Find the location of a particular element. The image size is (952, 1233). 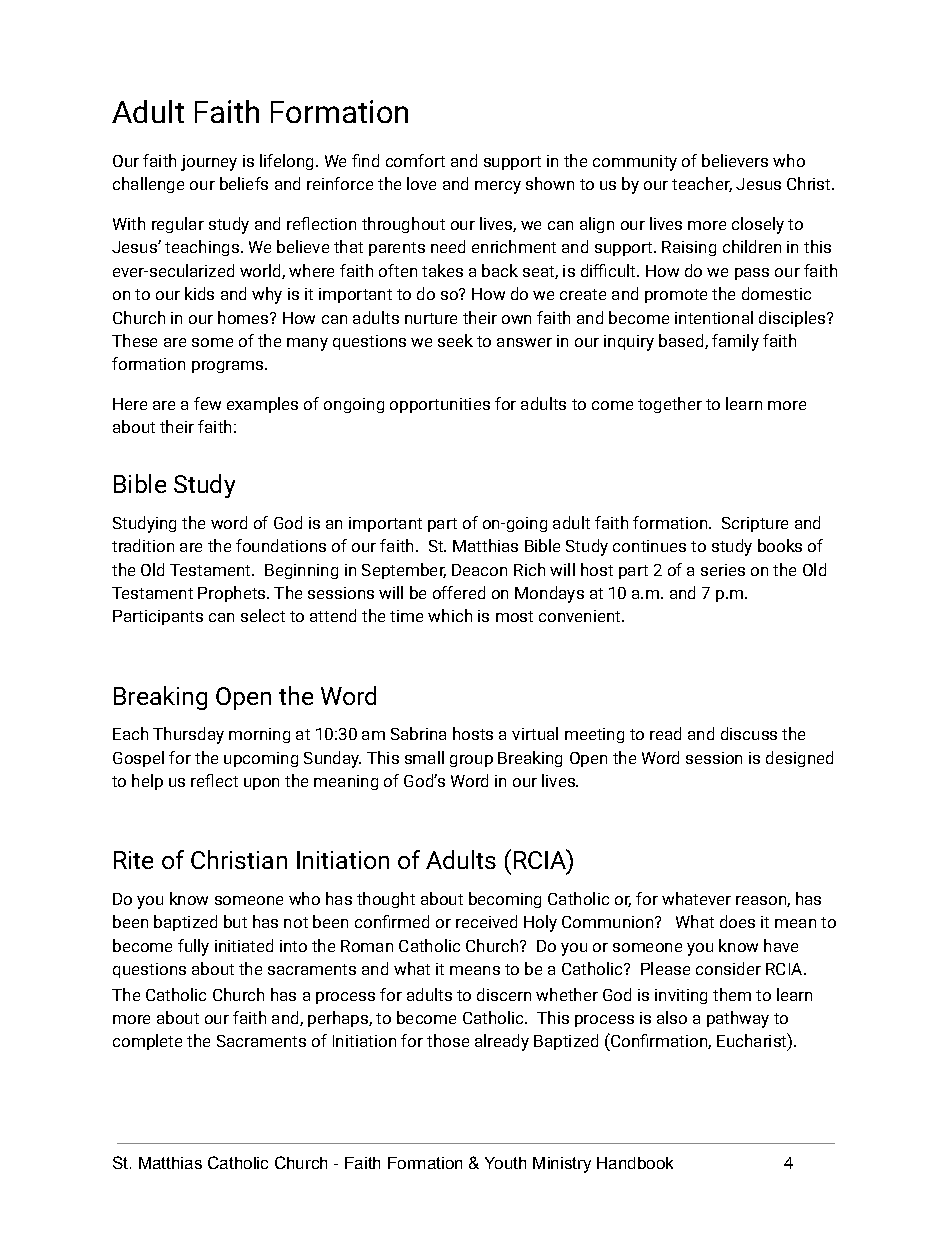

upon is located at coordinates (261, 784).
